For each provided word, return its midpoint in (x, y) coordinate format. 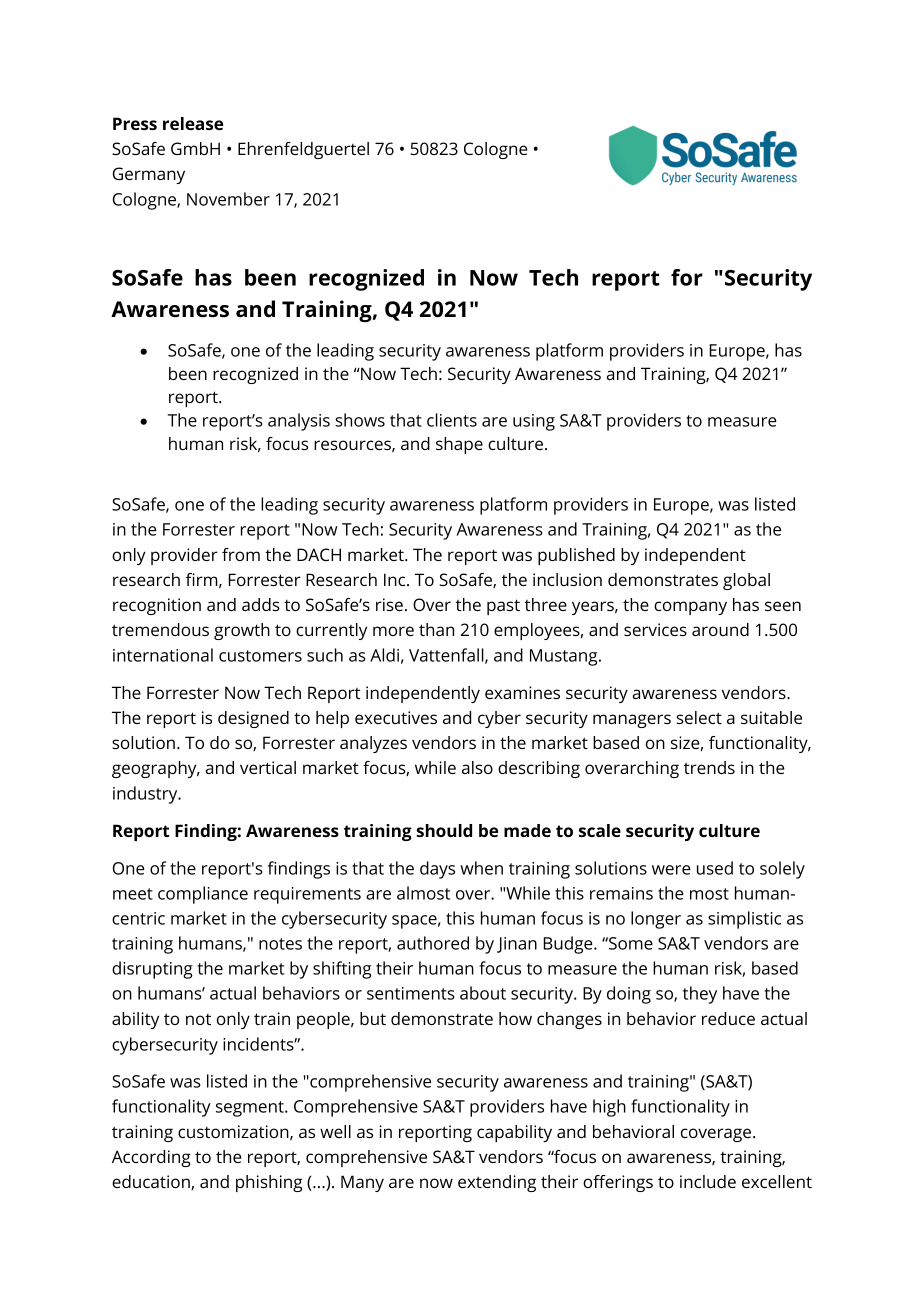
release (193, 123)
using (534, 422)
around (720, 629)
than (436, 629)
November (228, 199)
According (151, 1158)
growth (242, 631)
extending (497, 1183)
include (708, 1181)
